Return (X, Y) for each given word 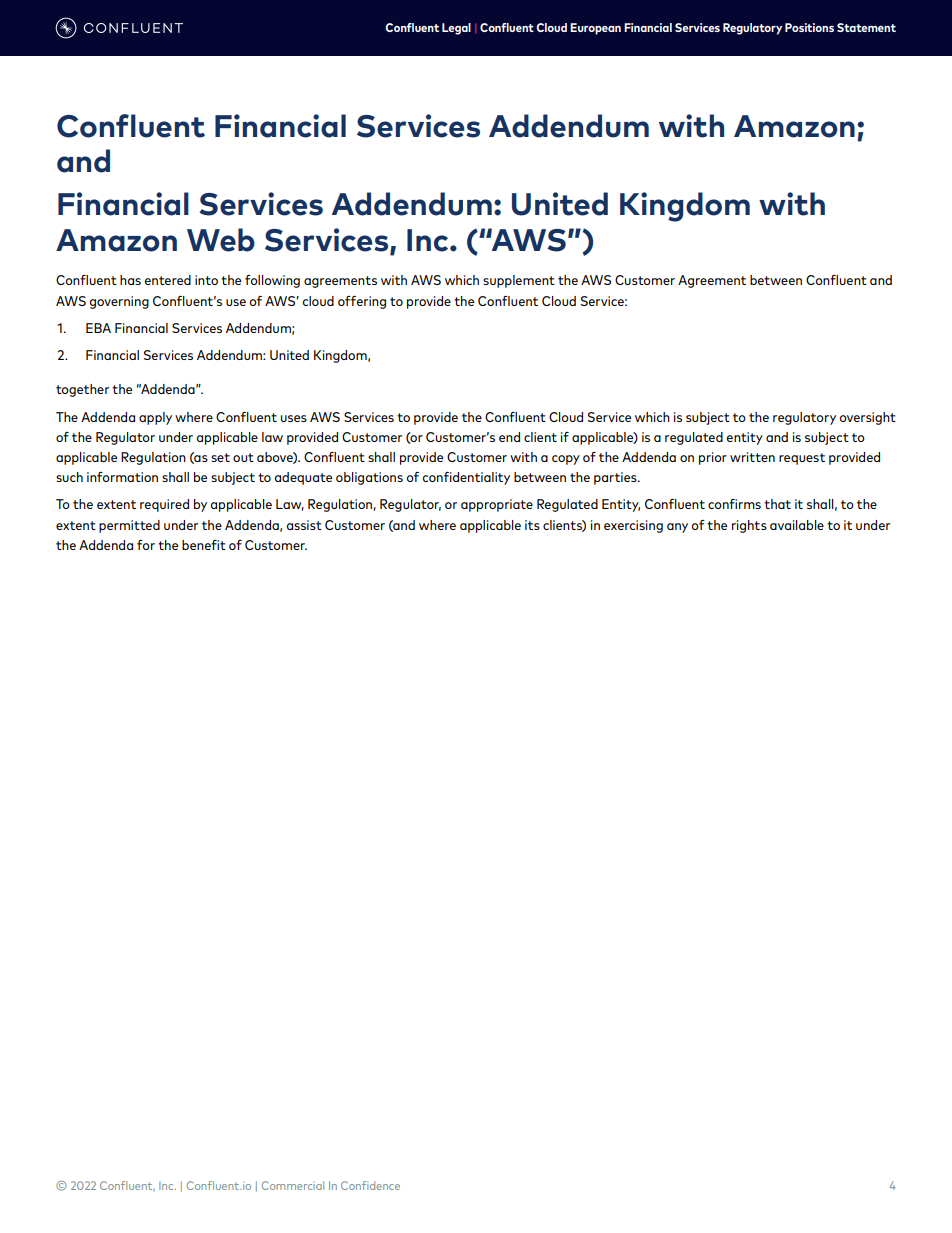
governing (119, 302)
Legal (456, 29)
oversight (868, 418)
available (797, 525)
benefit (204, 545)
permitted (129, 526)
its (532, 525)
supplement (519, 281)
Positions (809, 27)
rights (749, 526)
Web (221, 240)
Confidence (370, 1185)
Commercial (293, 1185)
